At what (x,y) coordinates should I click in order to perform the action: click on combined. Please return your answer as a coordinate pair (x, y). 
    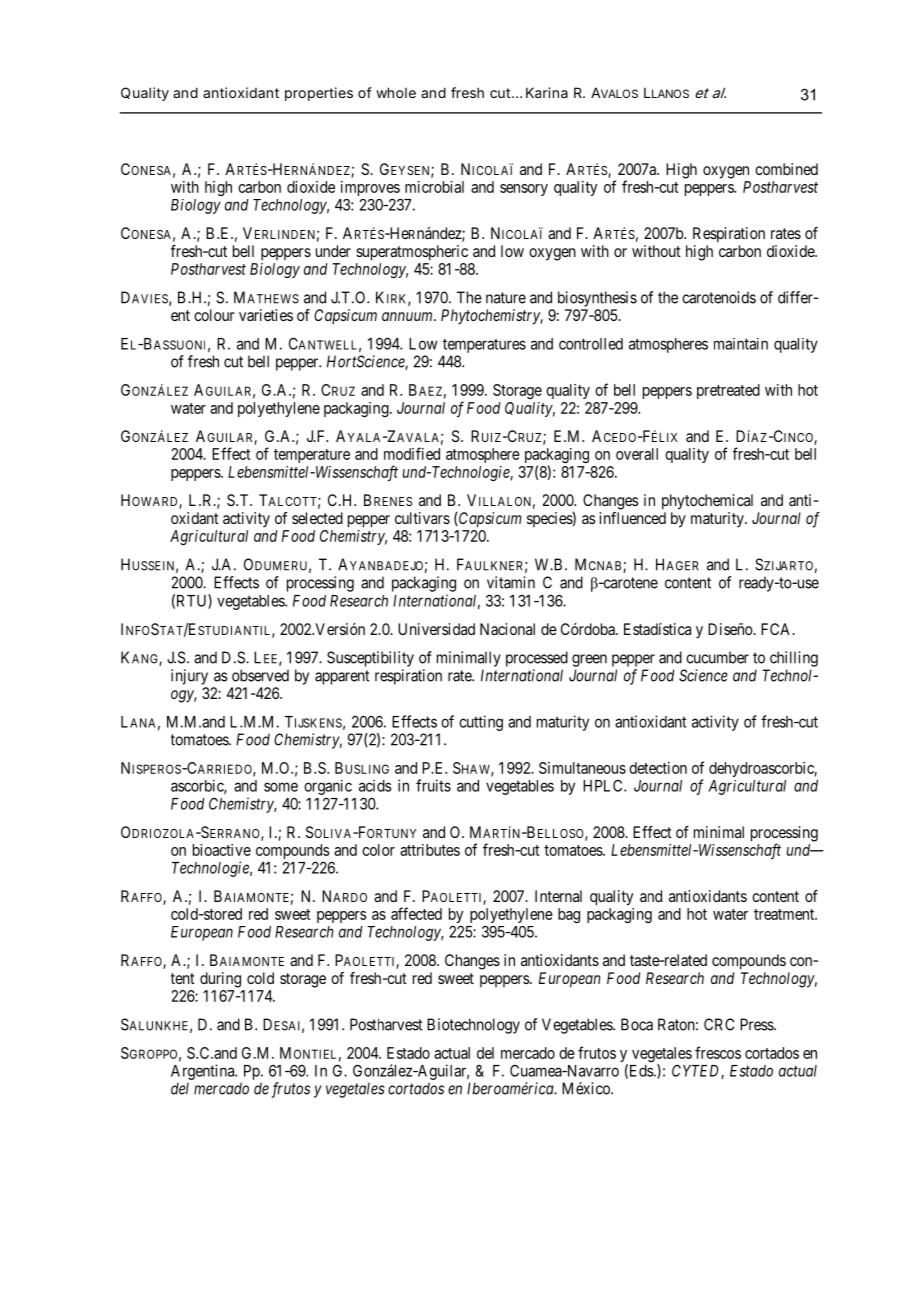
    Looking at the image, I should click on (786, 169).
